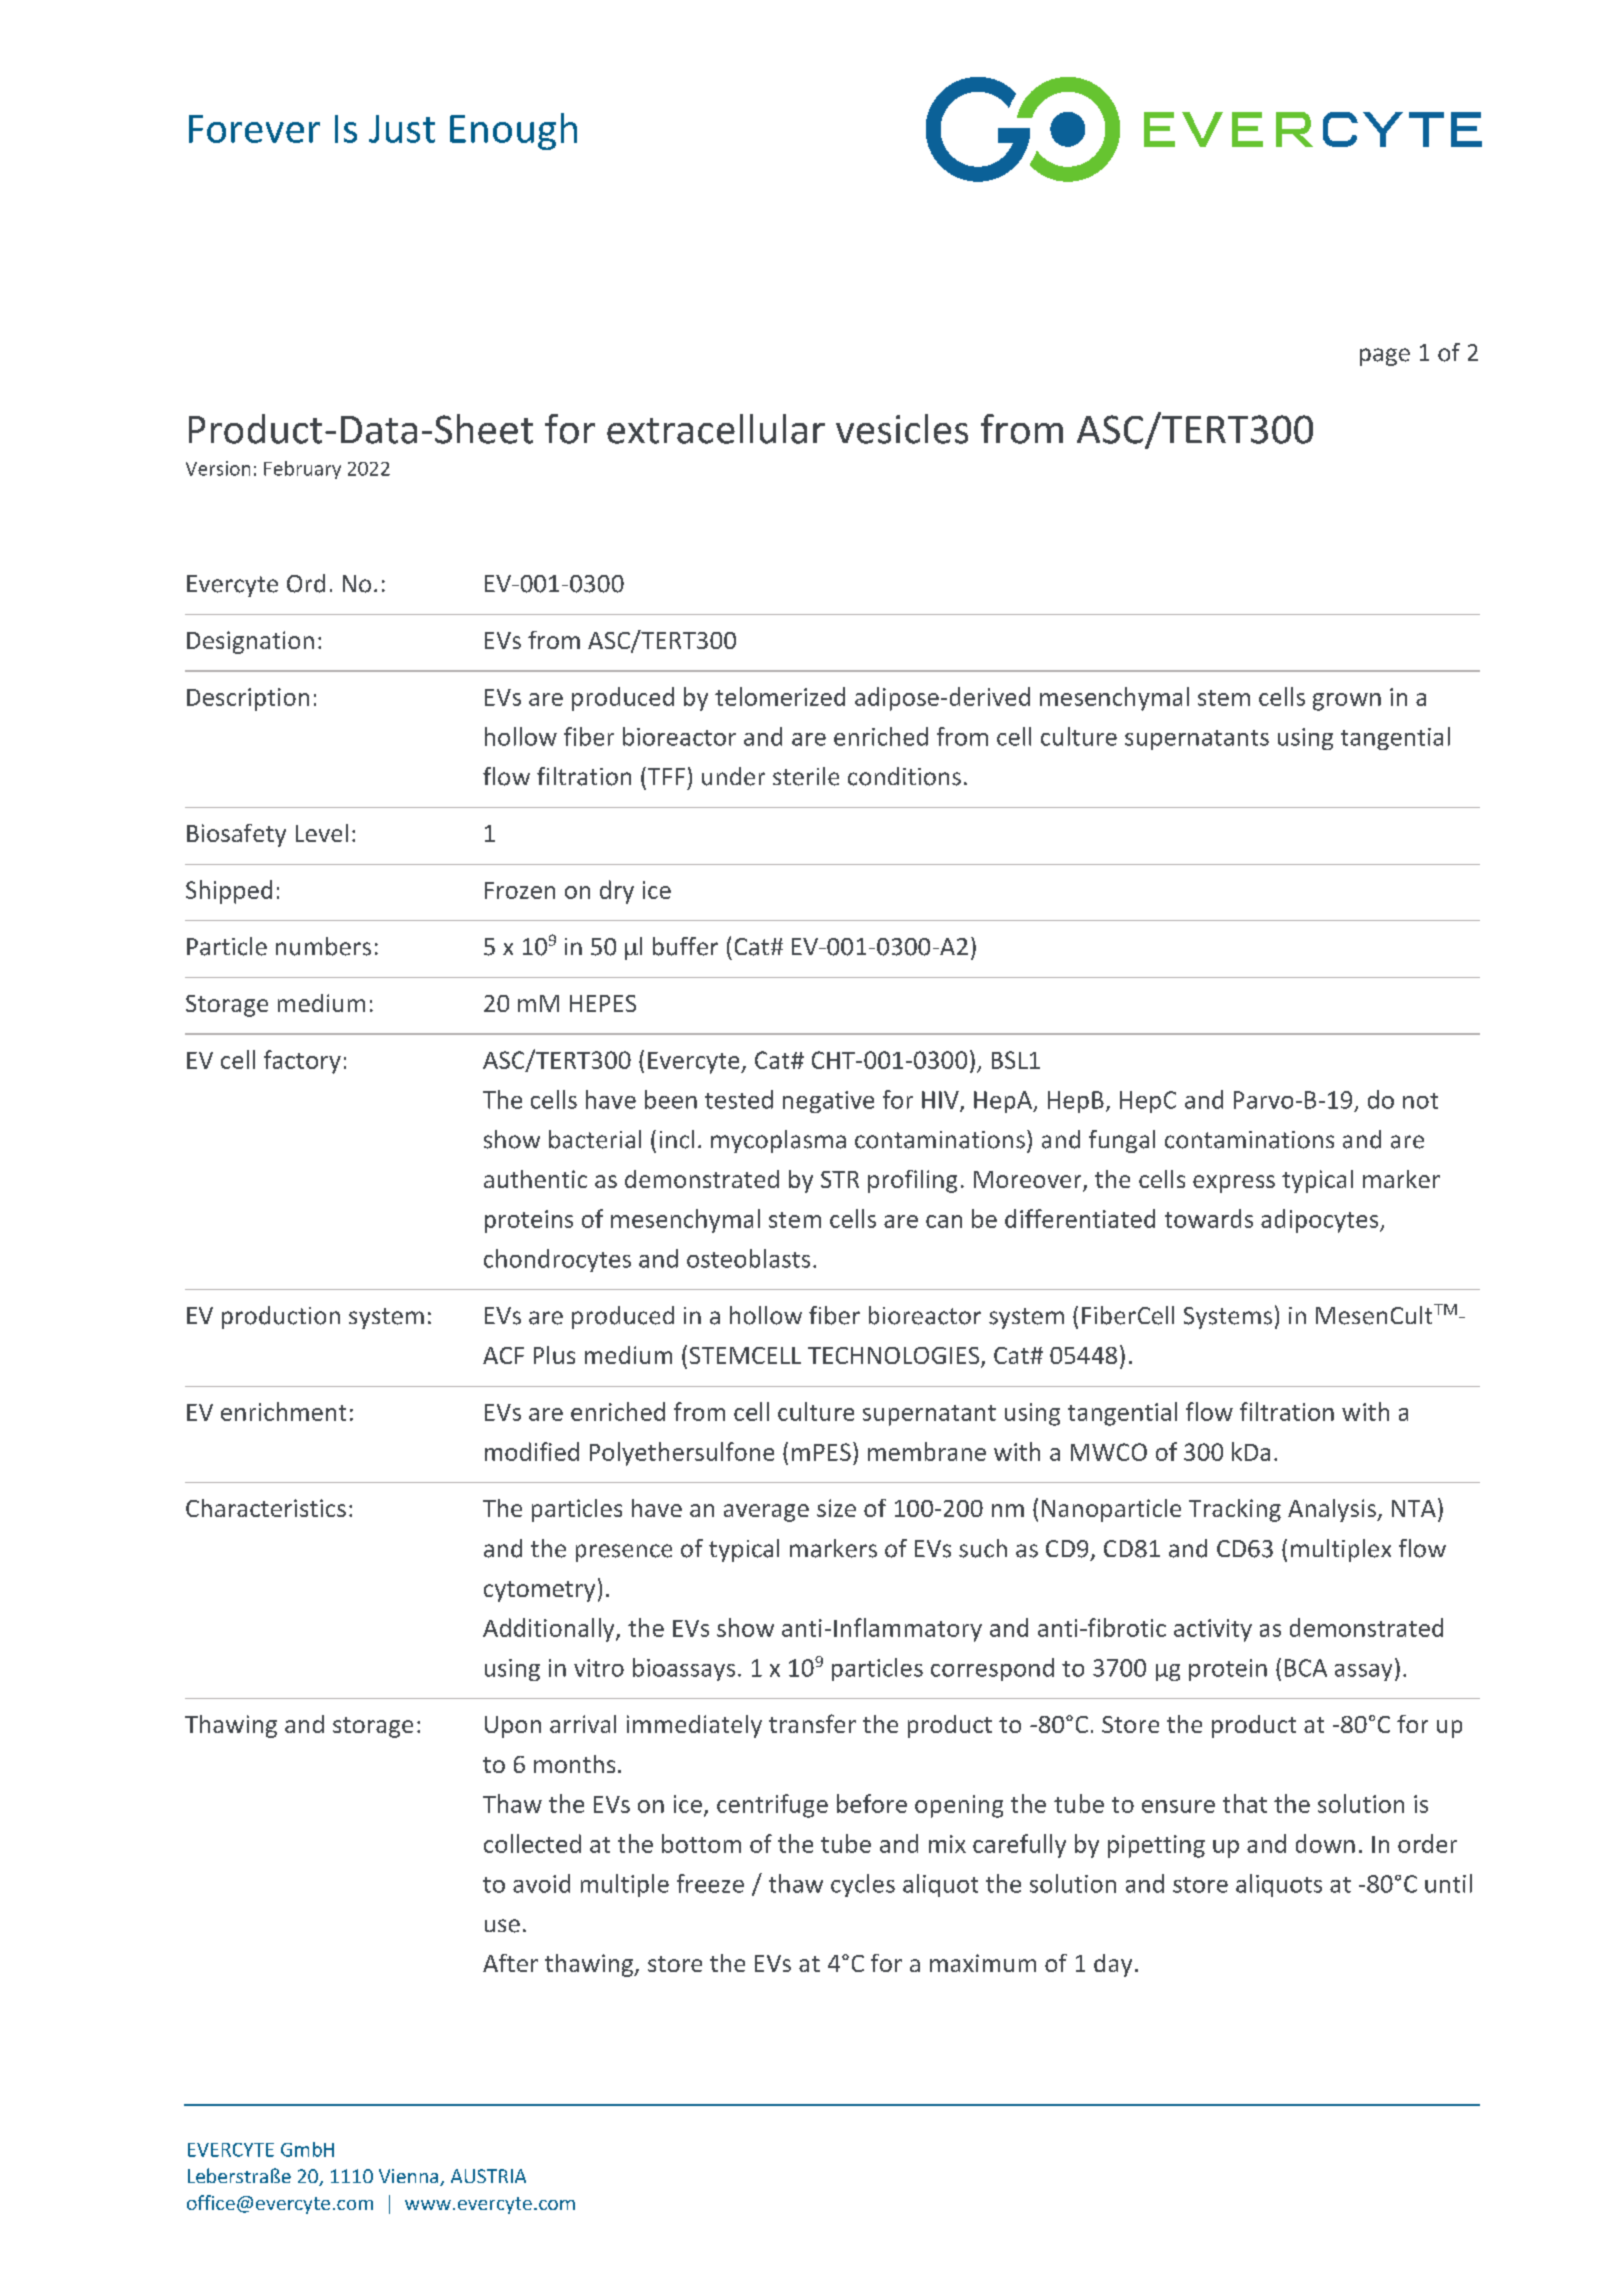 Image resolution: width=1617 pixels, height=2288 pixels. What do you see at coordinates (1347, 702) in the page?
I see `grown` at bounding box center [1347, 702].
